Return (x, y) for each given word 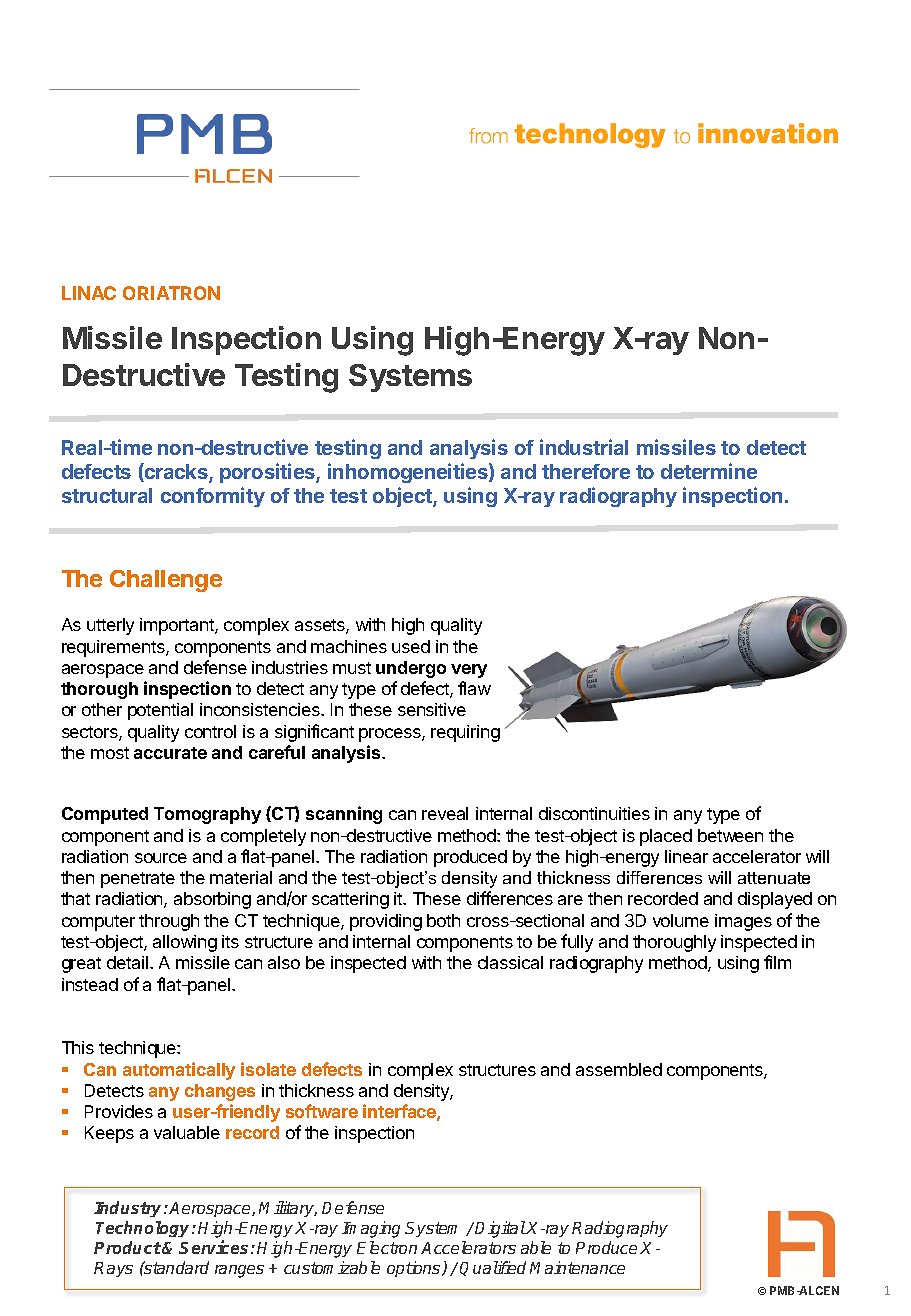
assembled (619, 1069)
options (415, 1269)
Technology (144, 1229)
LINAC (89, 293)
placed (666, 837)
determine (709, 471)
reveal (445, 813)
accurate (170, 753)
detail (127, 962)
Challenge (166, 581)
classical (510, 962)
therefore (586, 471)
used (411, 646)
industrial (584, 447)
